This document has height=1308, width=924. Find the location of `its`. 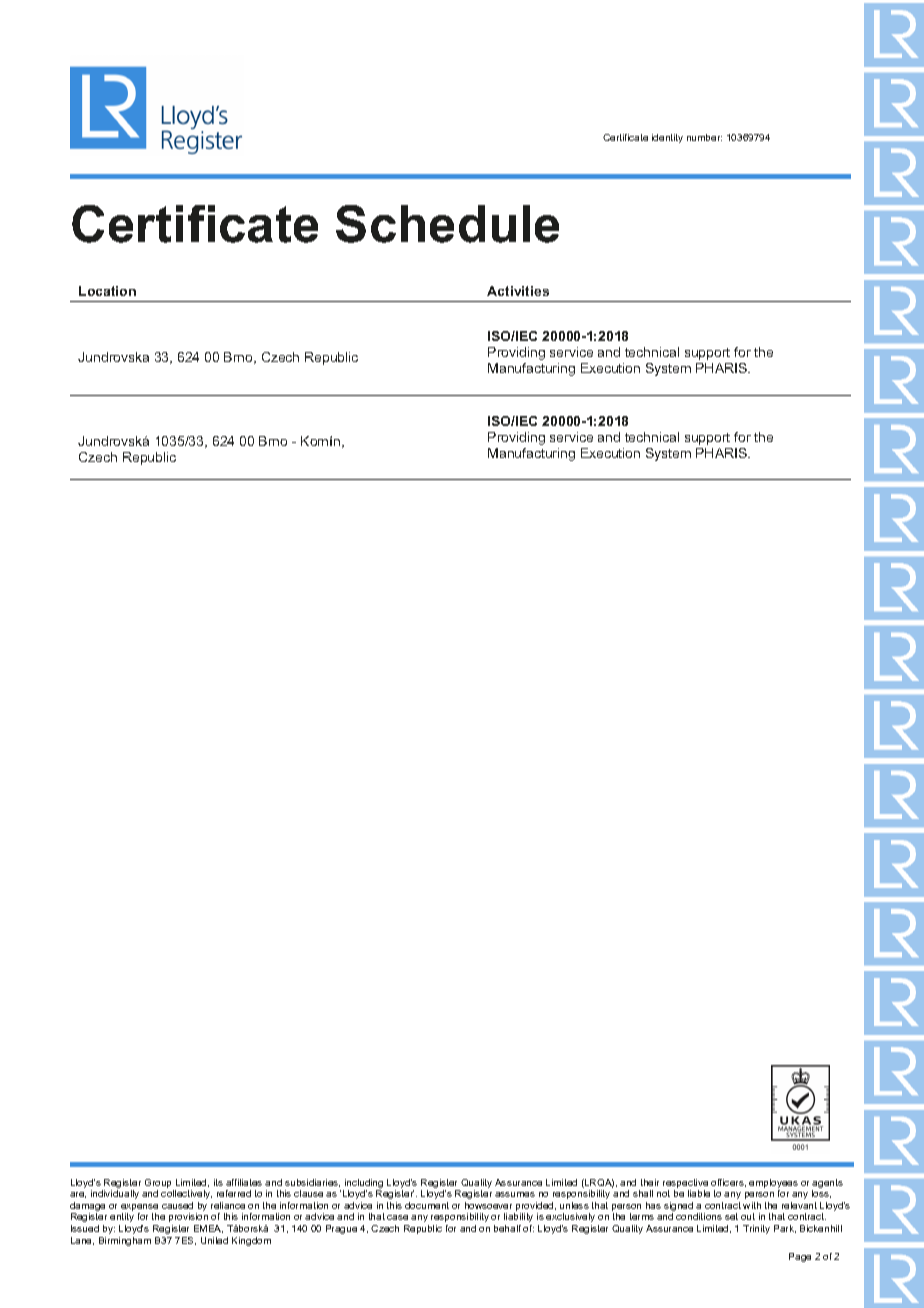

its is located at coordinates (218, 1182).
